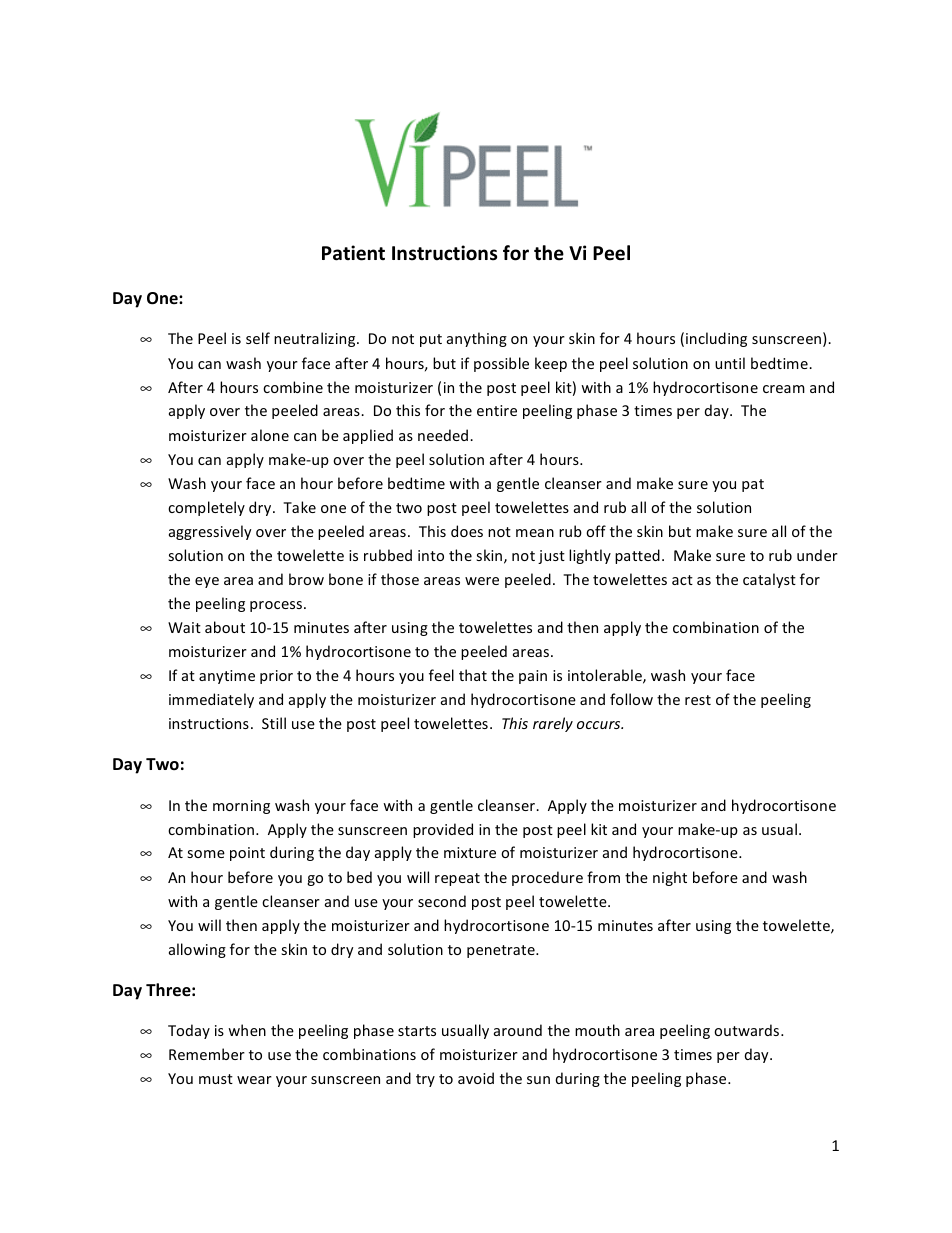 The width and height of the screenshot is (952, 1233). I want to click on self, so click(258, 338).
